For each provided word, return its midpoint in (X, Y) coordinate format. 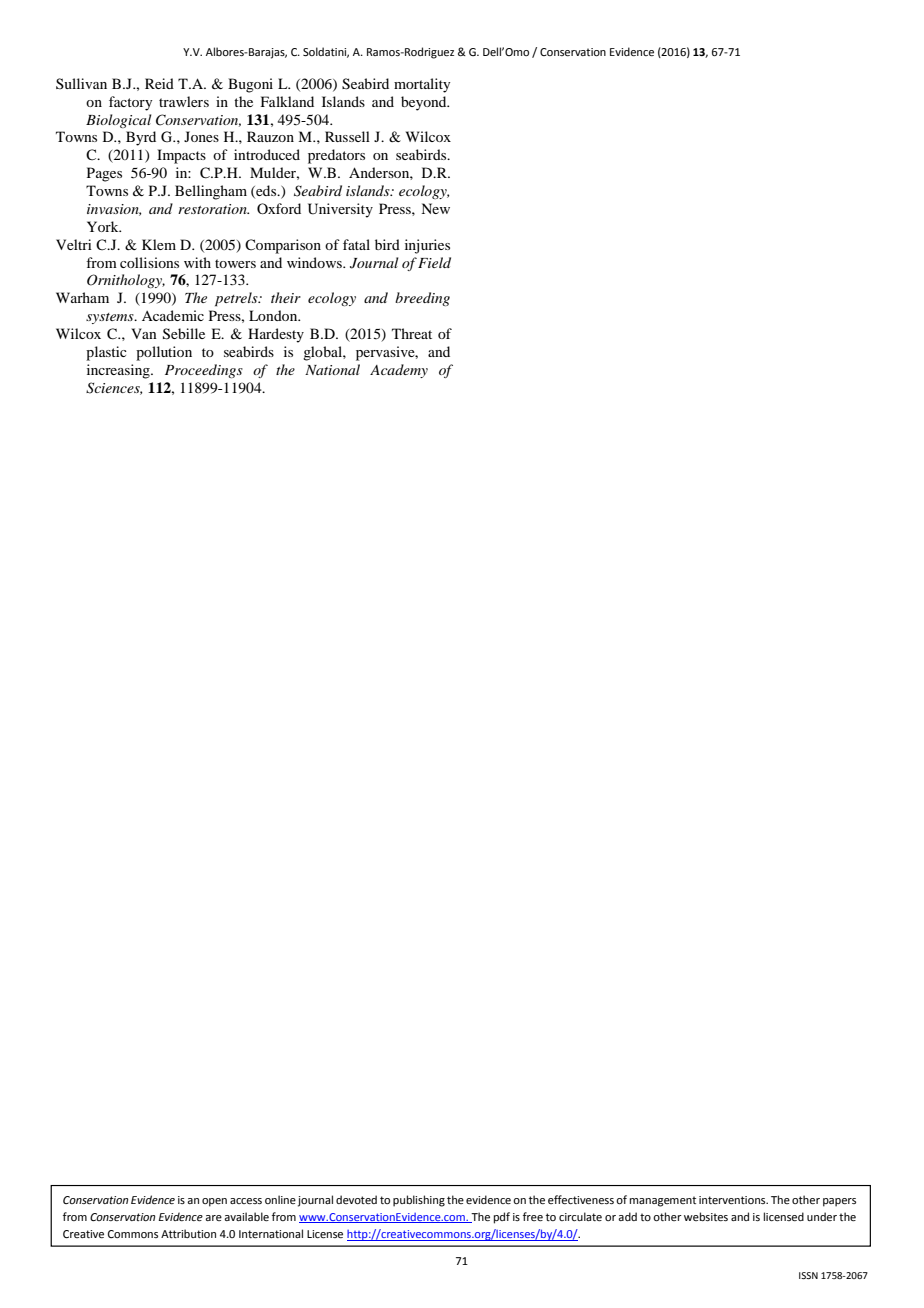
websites (706, 1216)
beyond (425, 103)
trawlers (184, 101)
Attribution (188, 1233)
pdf (502, 1218)
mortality (422, 85)
